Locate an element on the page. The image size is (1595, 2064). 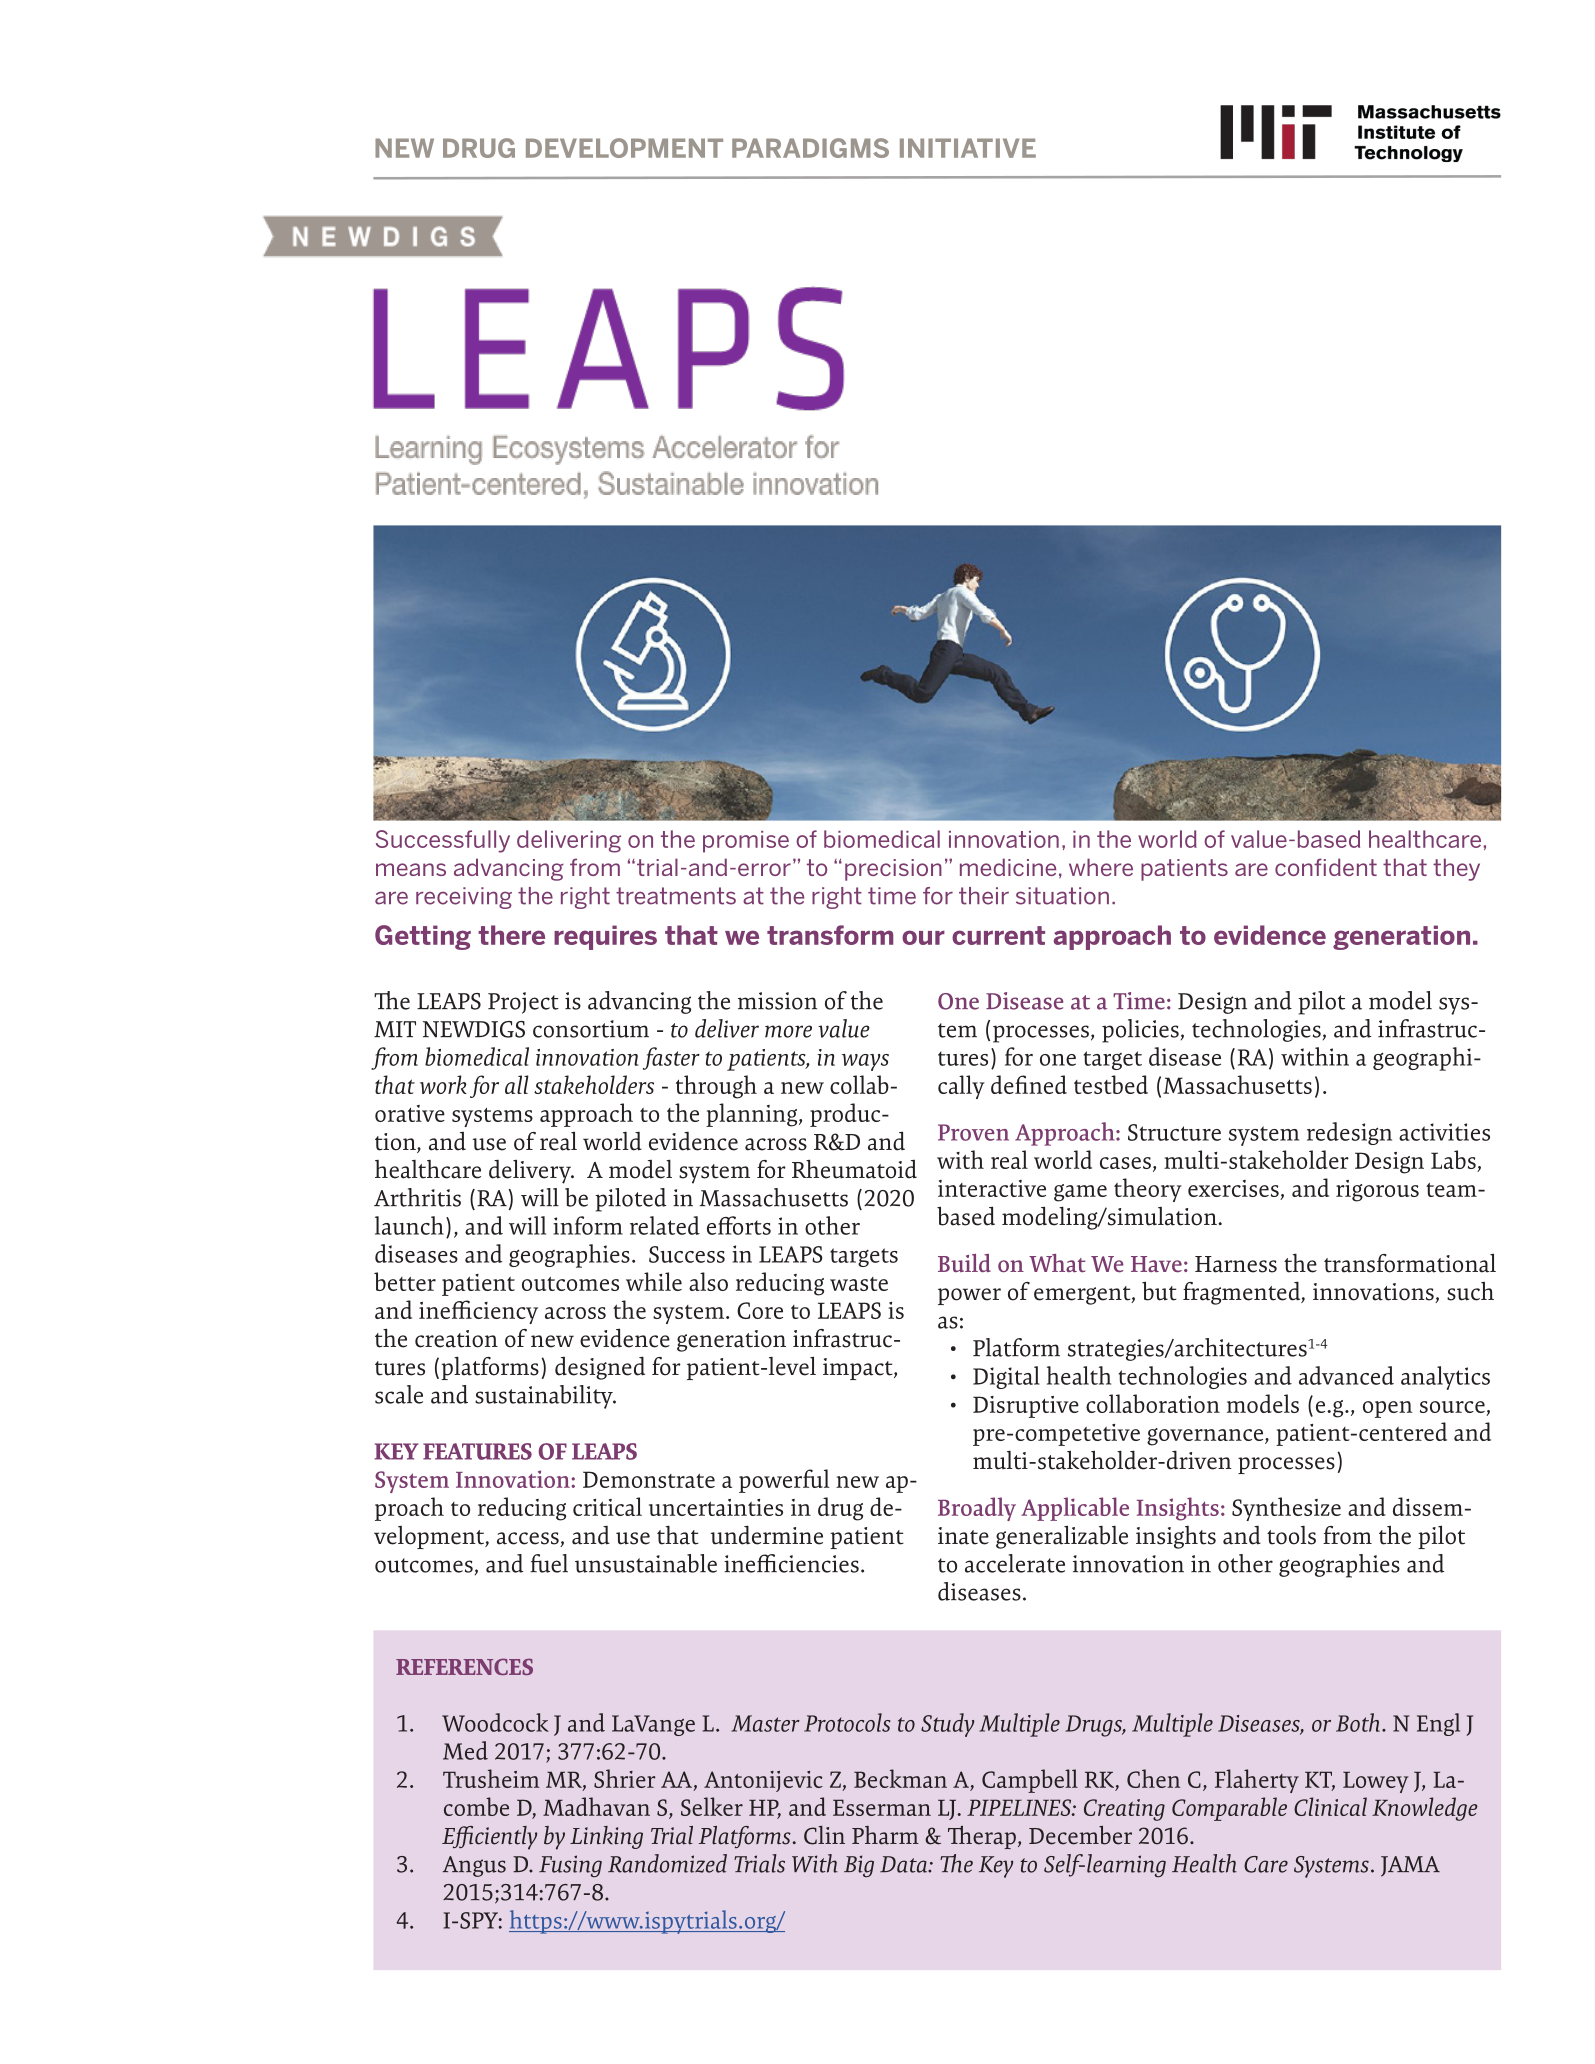
Broadly is located at coordinates (977, 1509).
